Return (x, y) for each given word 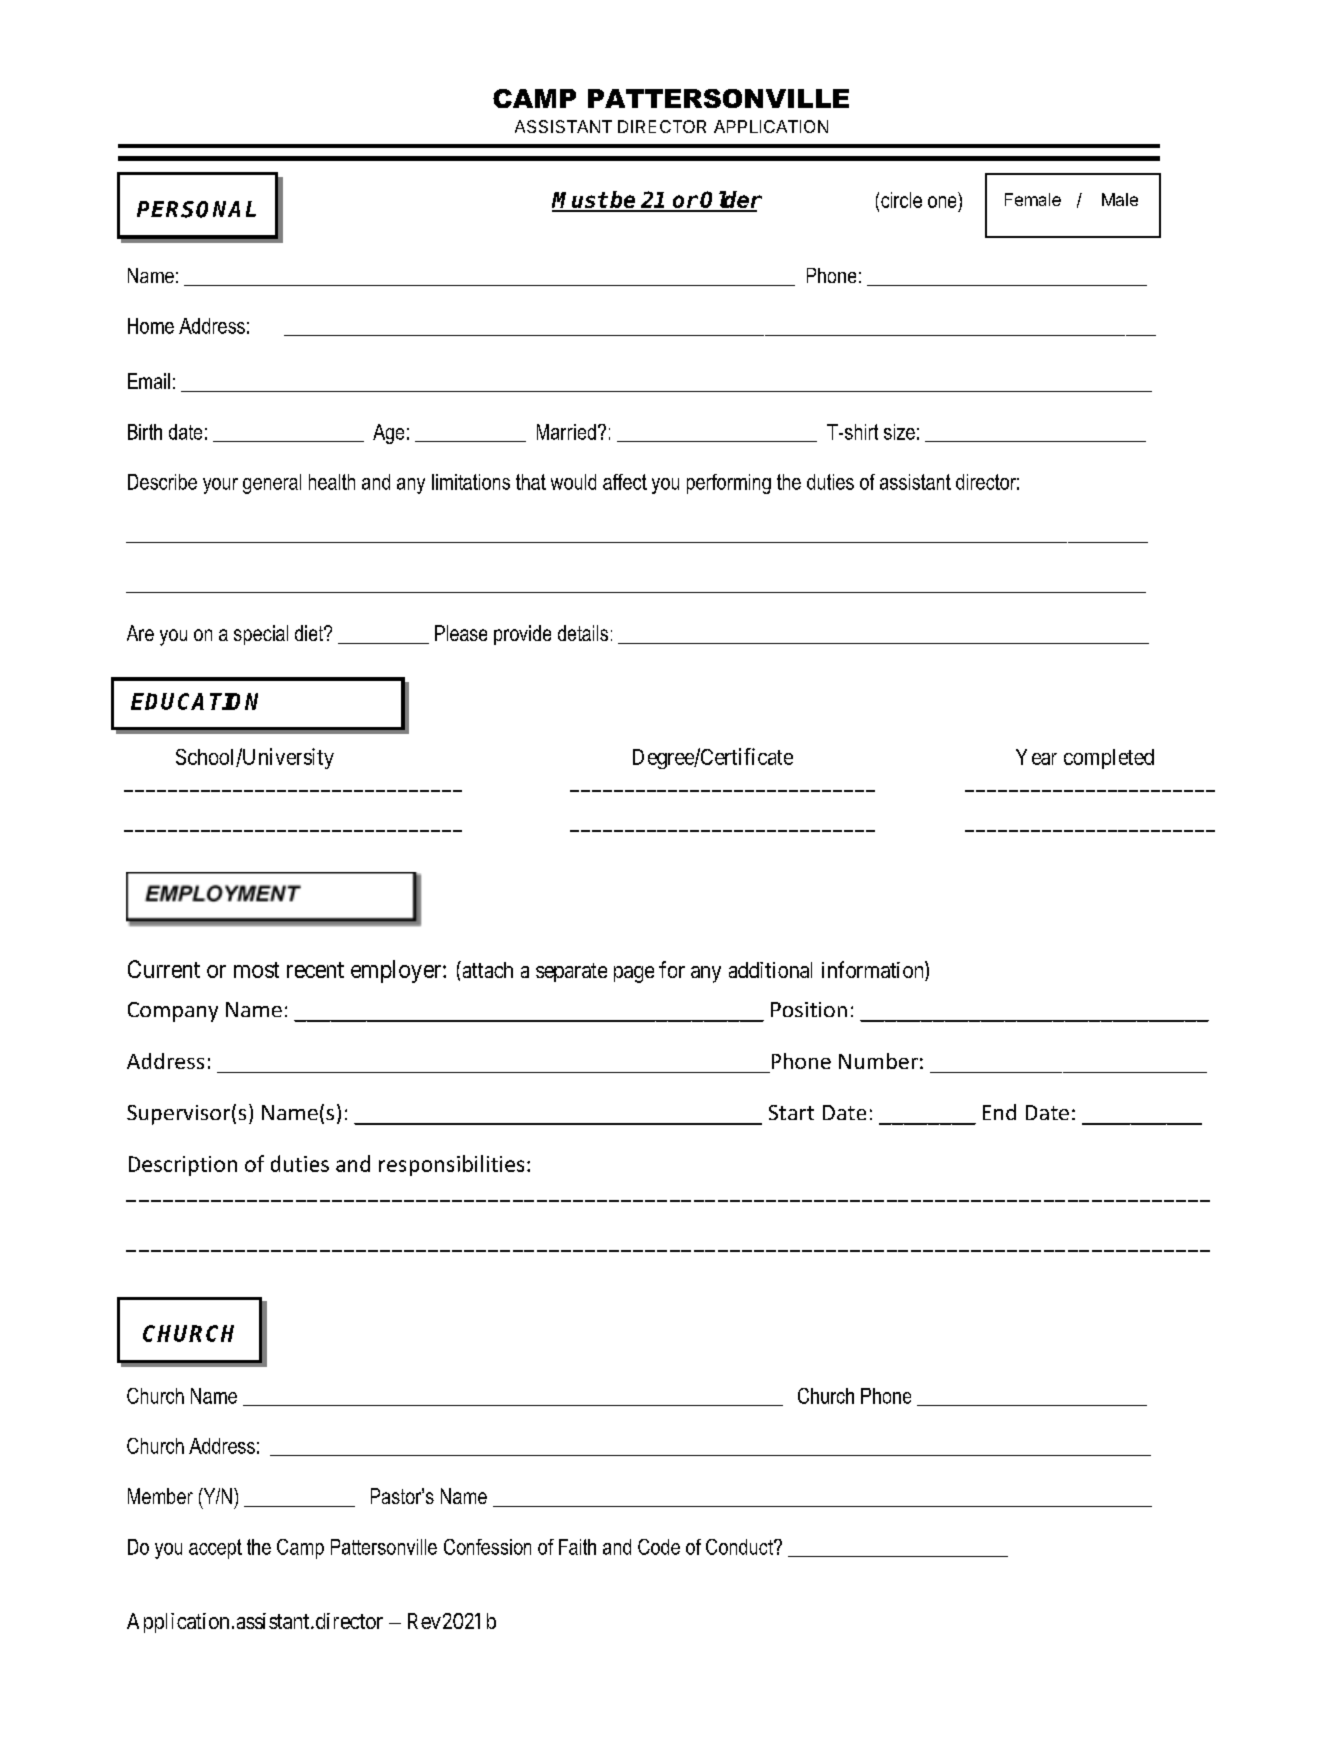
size (899, 432)
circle (901, 200)
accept (215, 1549)
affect (625, 482)
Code (659, 1547)
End (999, 1112)
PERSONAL (196, 209)
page (634, 974)
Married (566, 432)
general (272, 484)
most (256, 970)
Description (183, 1166)
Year (1036, 757)
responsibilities (451, 1165)
